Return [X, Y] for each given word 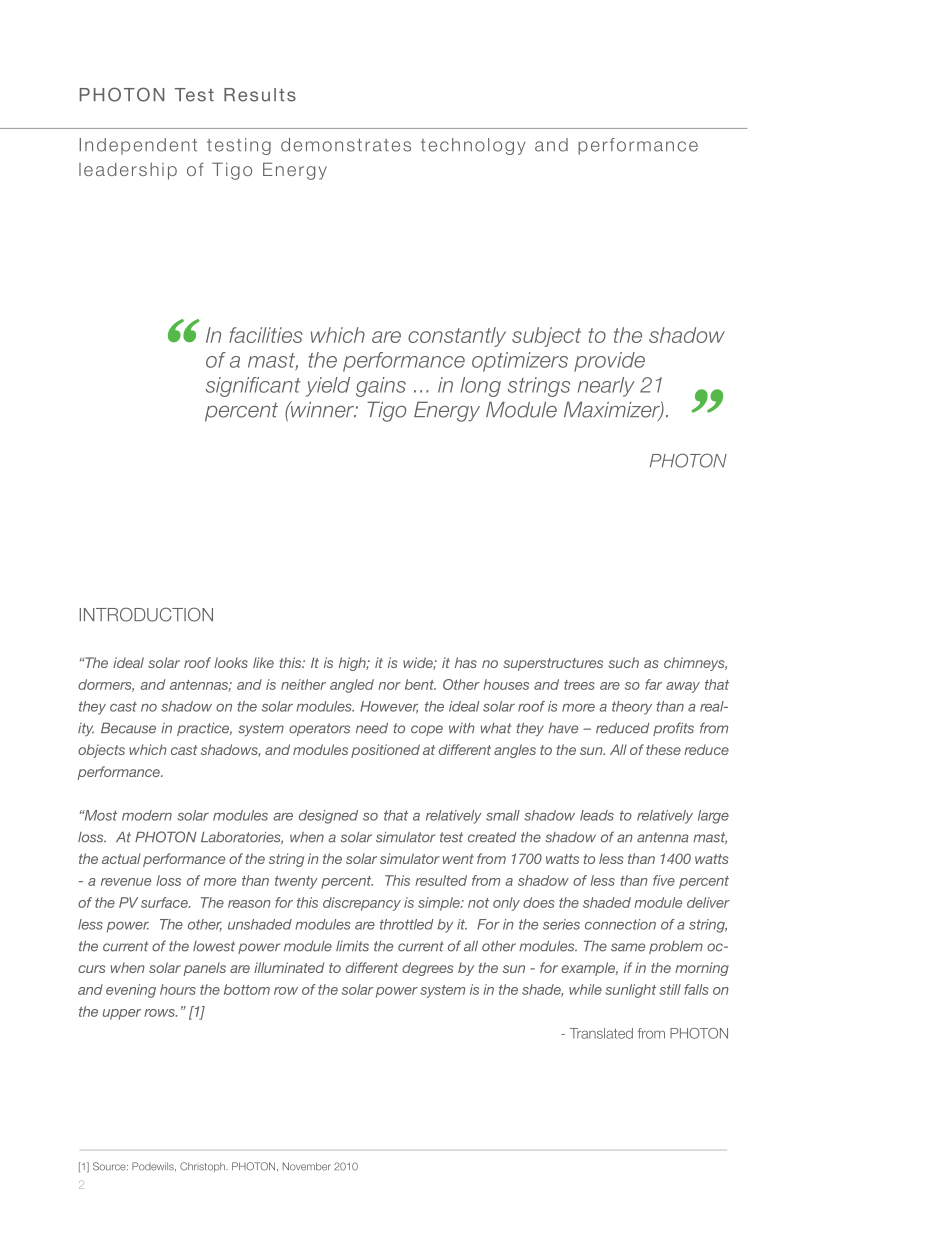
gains [381, 387]
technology [473, 146]
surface [165, 902]
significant [253, 387]
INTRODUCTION [146, 614]
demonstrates [346, 145]
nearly [606, 387]
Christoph [203, 1167]
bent [420, 684]
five [664, 880]
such [623, 662]
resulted [441, 880]
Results [260, 95]
